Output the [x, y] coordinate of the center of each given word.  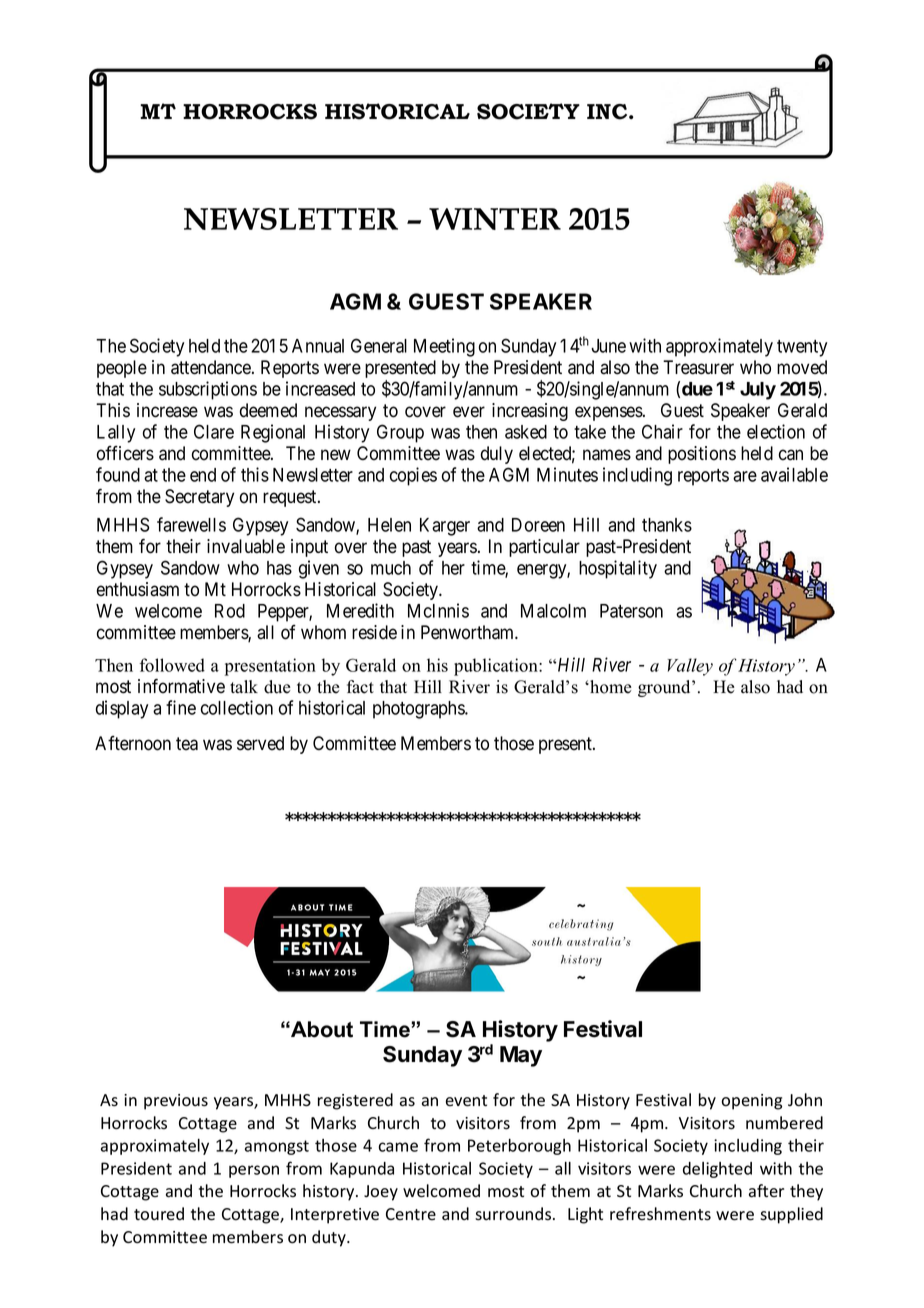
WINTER [495, 219]
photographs [419, 710]
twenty [802, 348]
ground [665, 688]
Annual [318, 346]
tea [187, 744]
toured [159, 1214]
